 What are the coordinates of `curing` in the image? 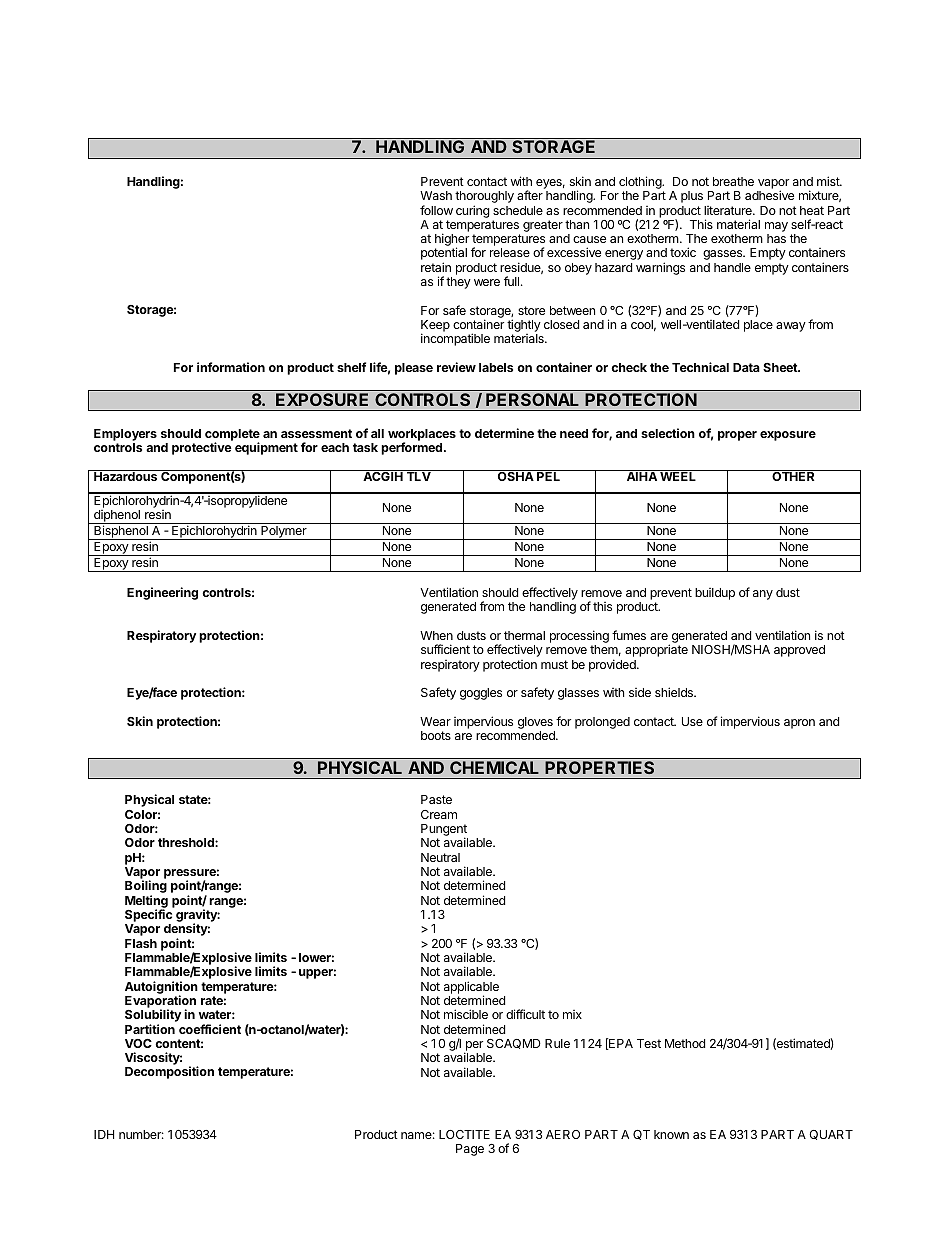 It's located at (473, 211).
